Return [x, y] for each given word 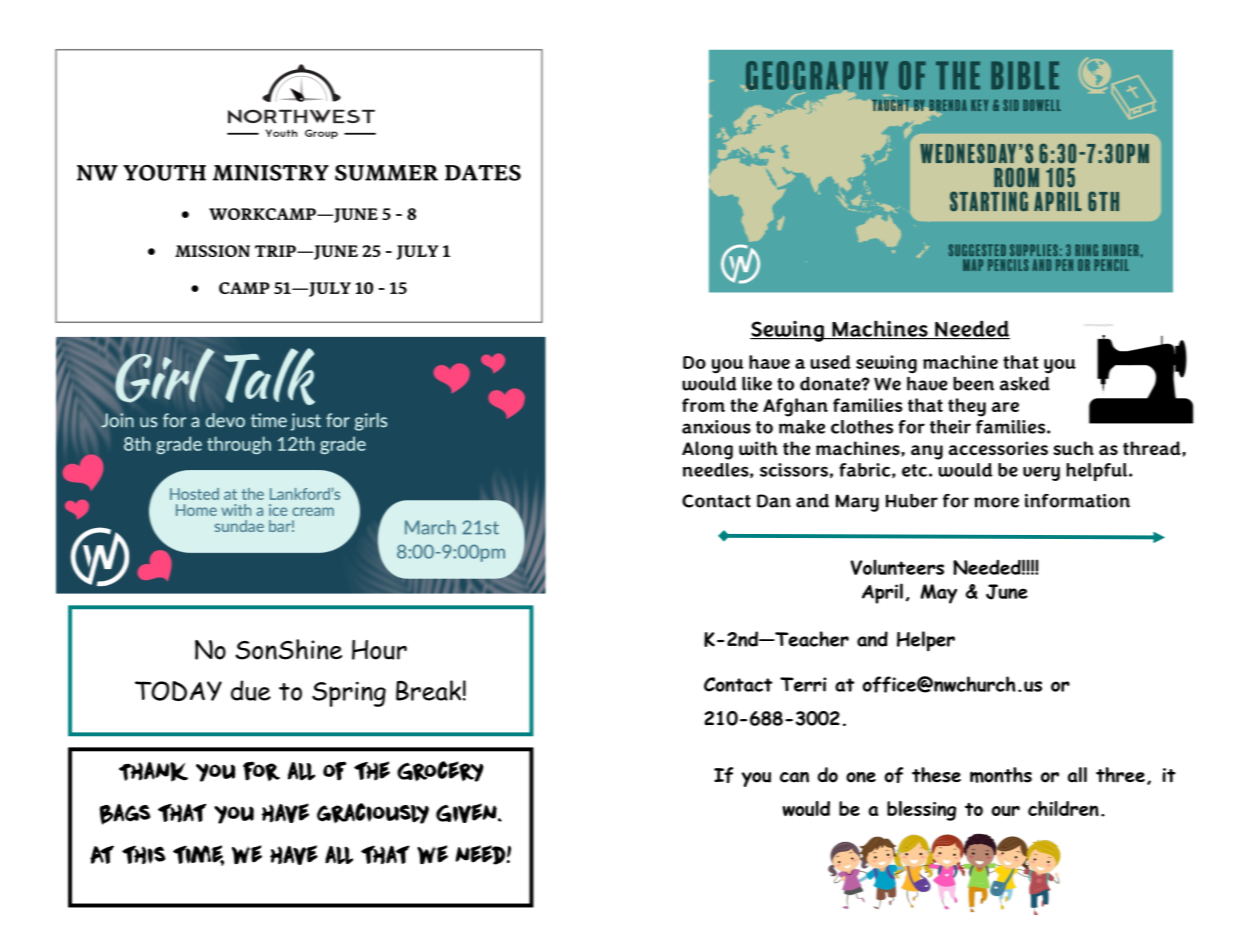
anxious [716, 427]
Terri [803, 684]
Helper [926, 641]
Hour [379, 650]
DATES [483, 173]
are [1005, 407]
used [831, 362]
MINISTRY [271, 173]
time [198, 855]
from [703, 405]
